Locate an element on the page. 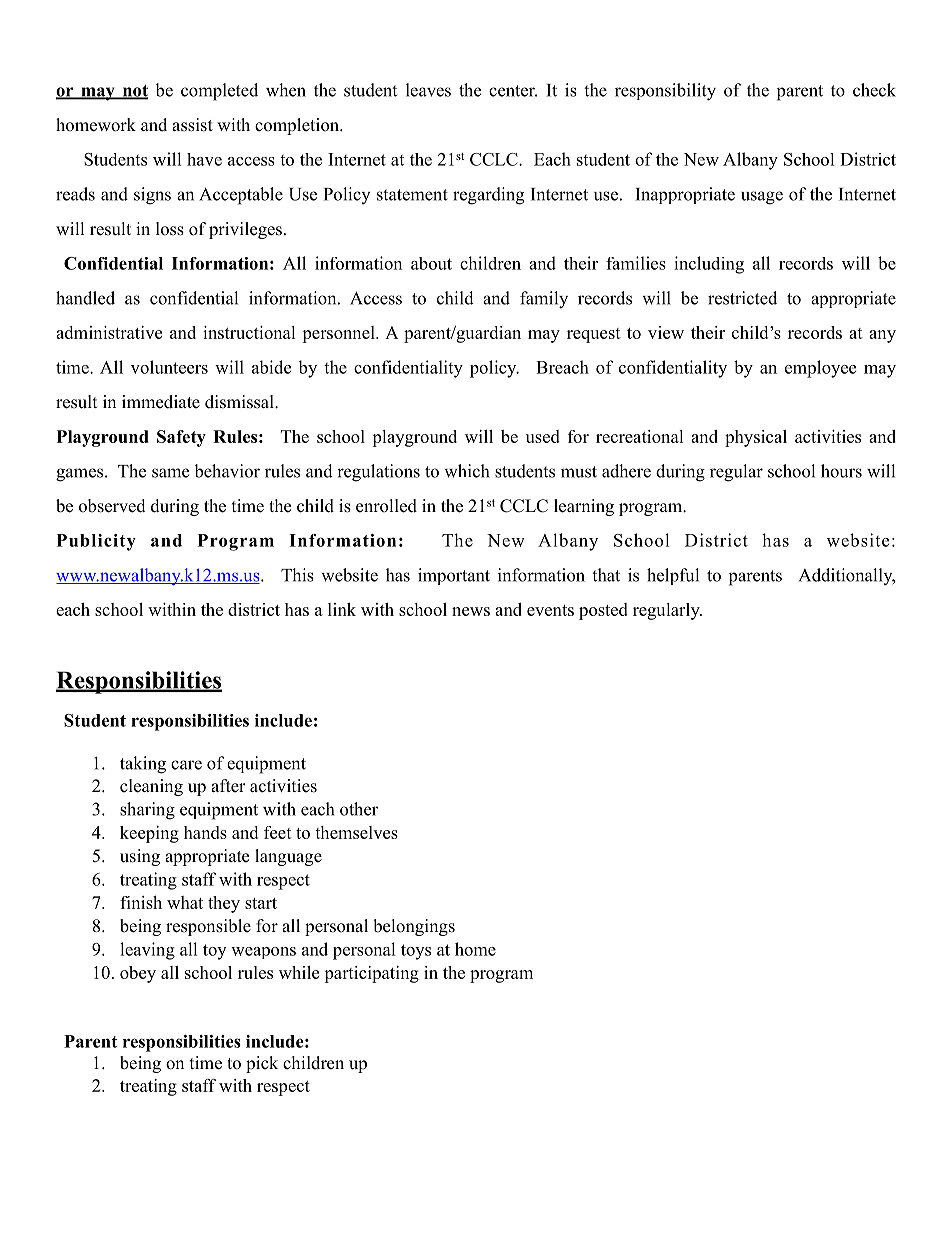 This document has width=952, height=1233. employee is located at coordinates (820, 369).
